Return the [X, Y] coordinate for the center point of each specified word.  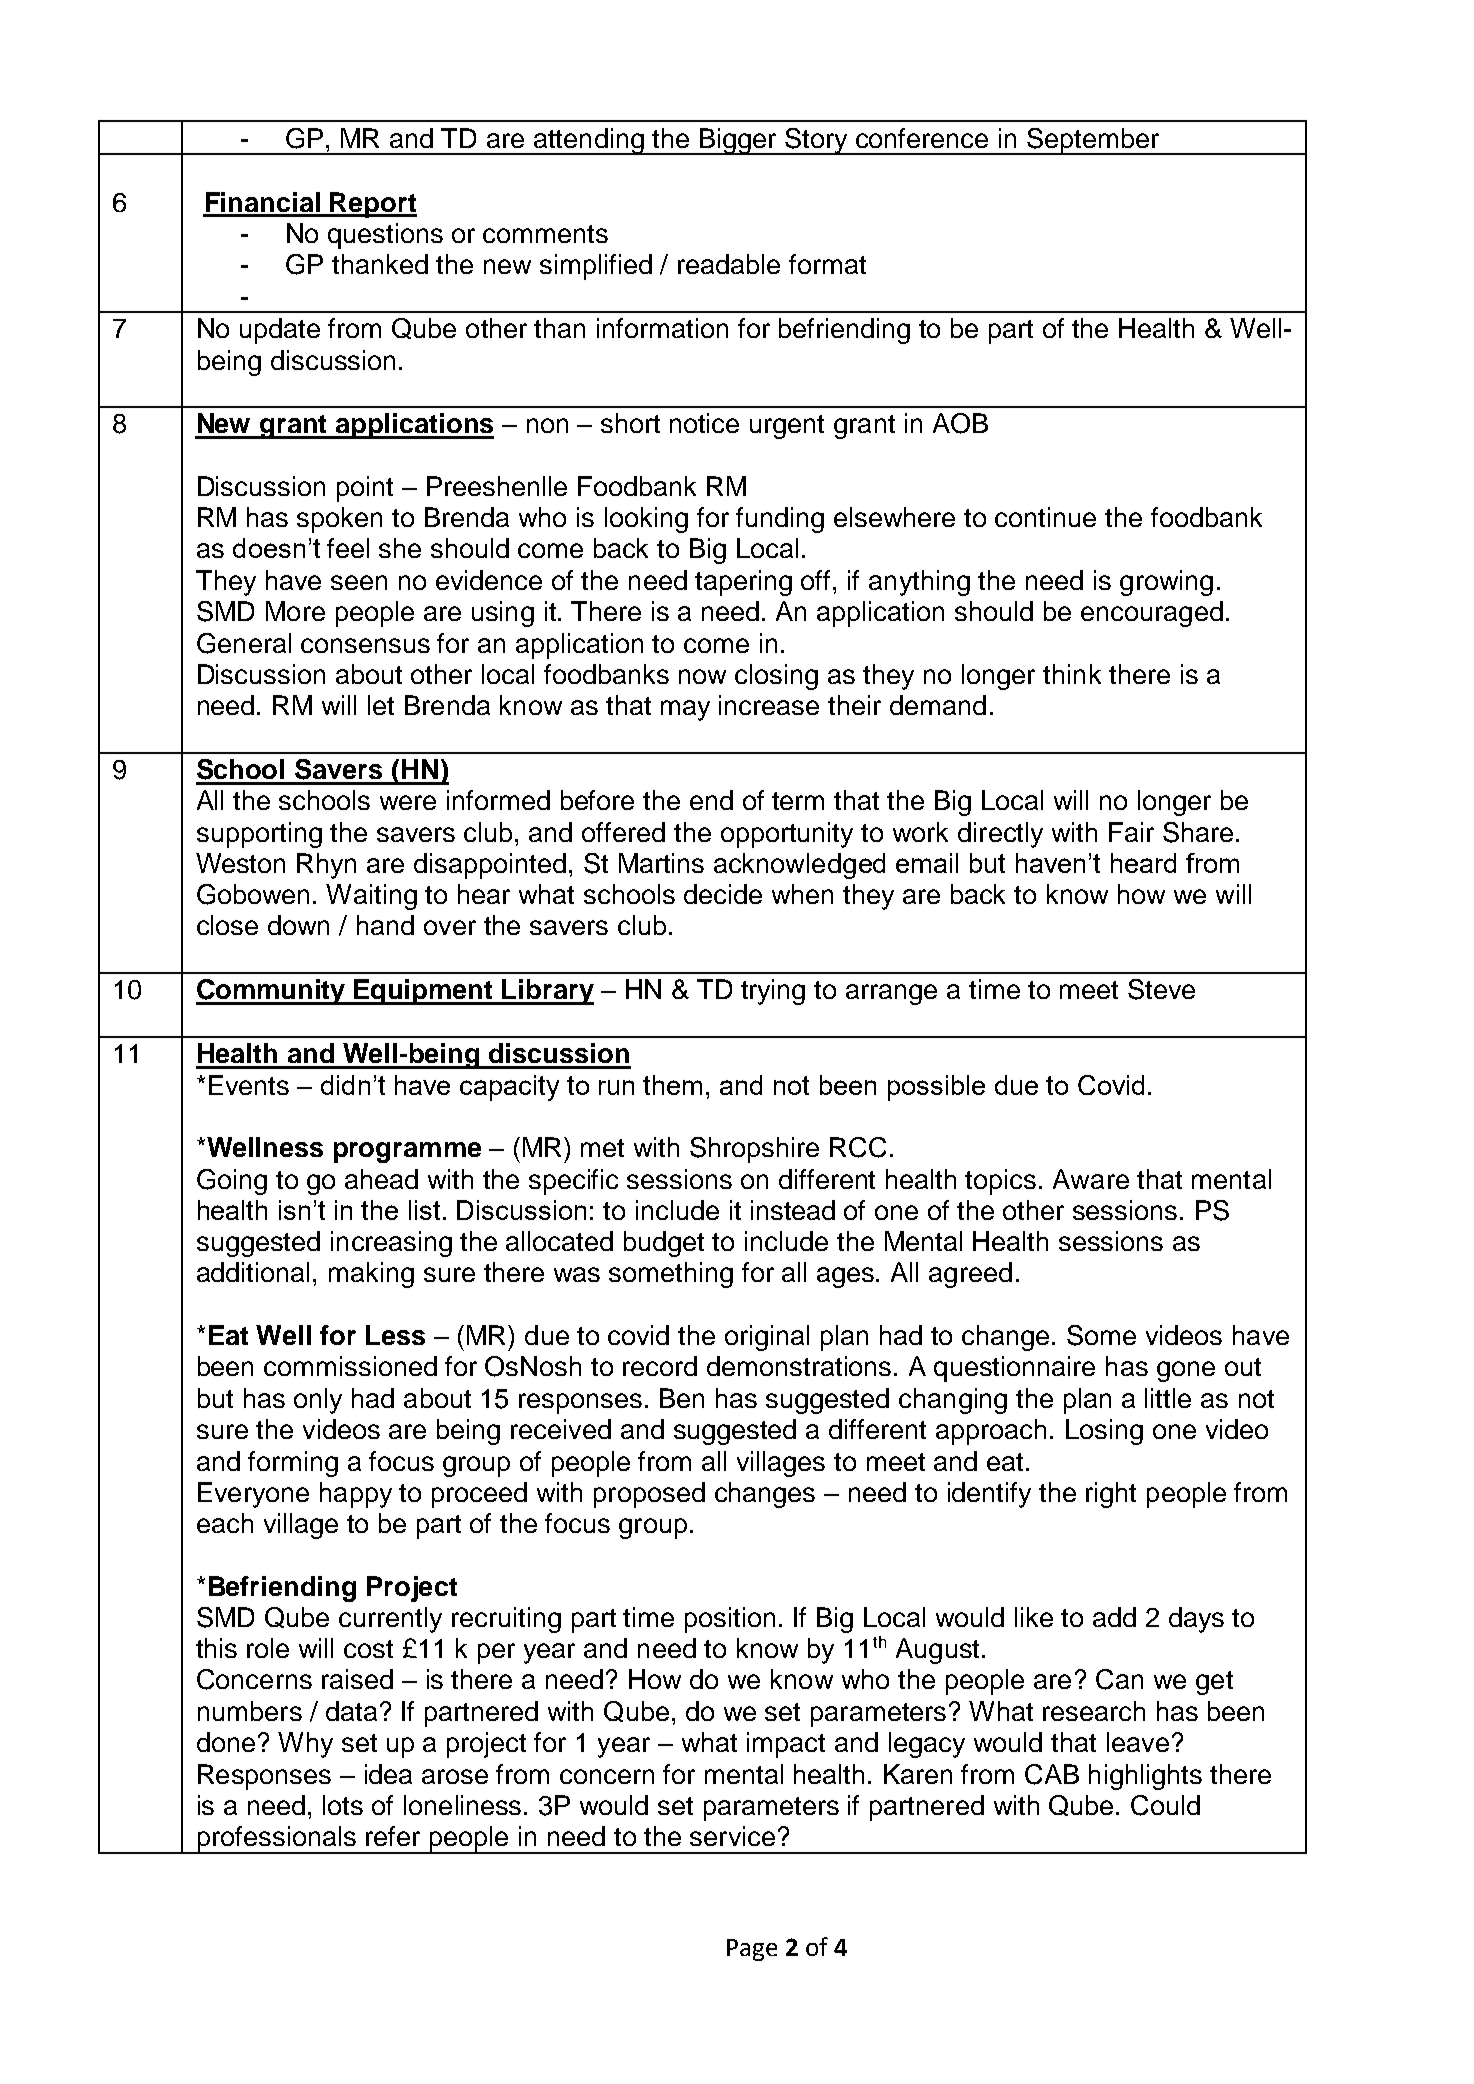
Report [373, 205]
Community [272, 992]
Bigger [738, 141]
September [1093, 141]
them [672, 1085]
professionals [276, 1840]
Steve [1161, 989]
